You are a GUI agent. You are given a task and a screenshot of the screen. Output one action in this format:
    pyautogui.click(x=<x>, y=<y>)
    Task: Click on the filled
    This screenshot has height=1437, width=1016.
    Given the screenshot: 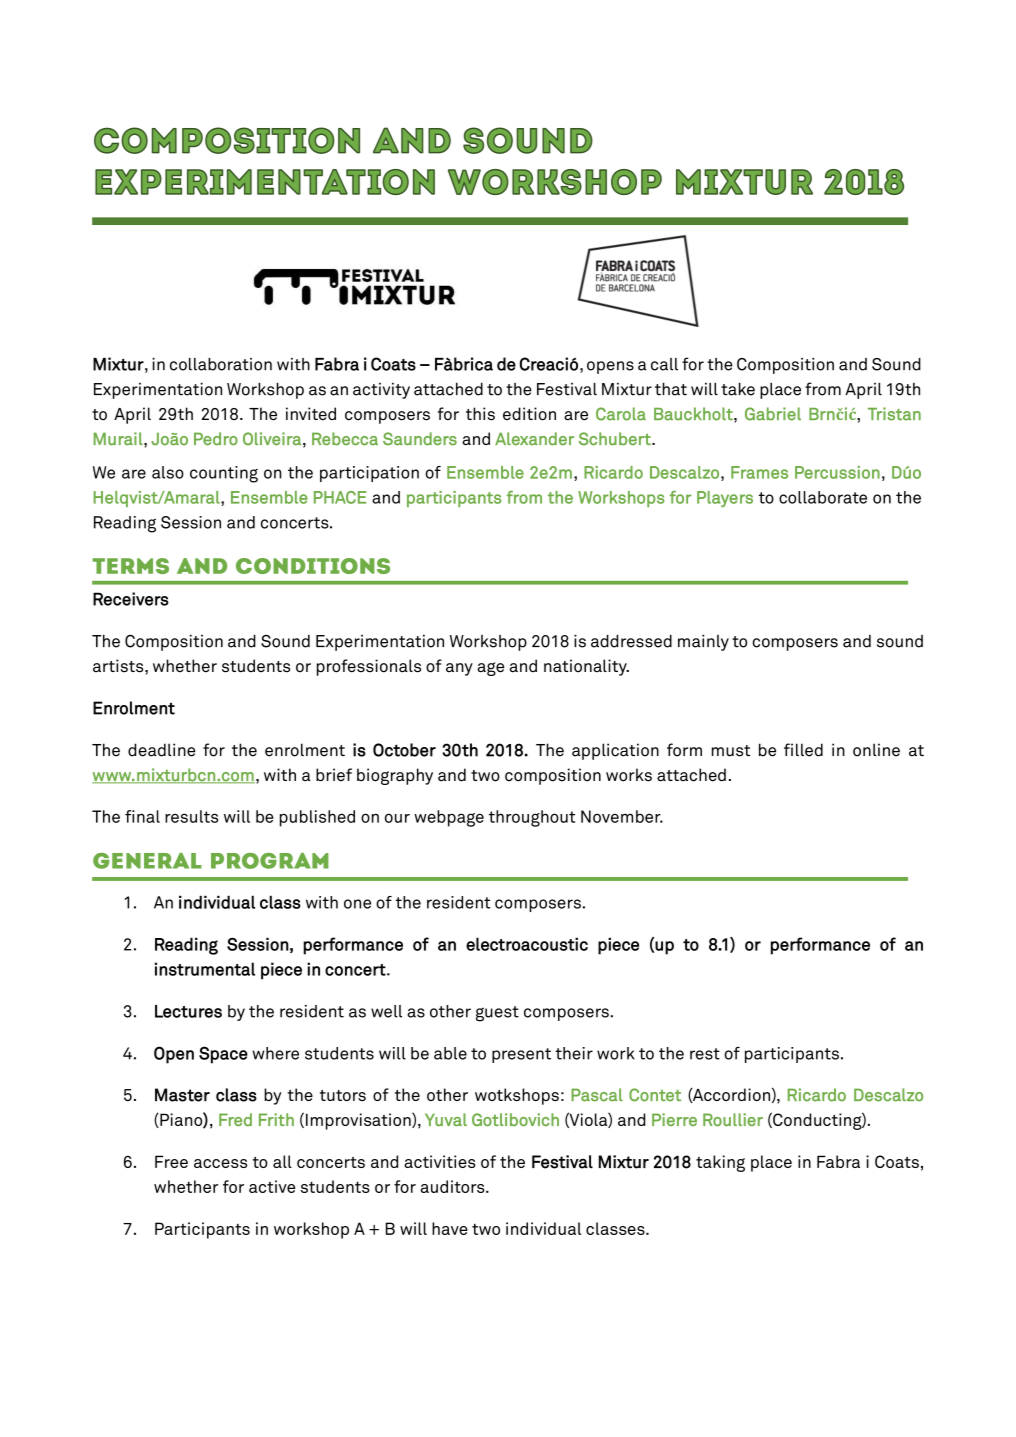 What is the action you would take?
    pyautogui.click(x=803, y=750)
